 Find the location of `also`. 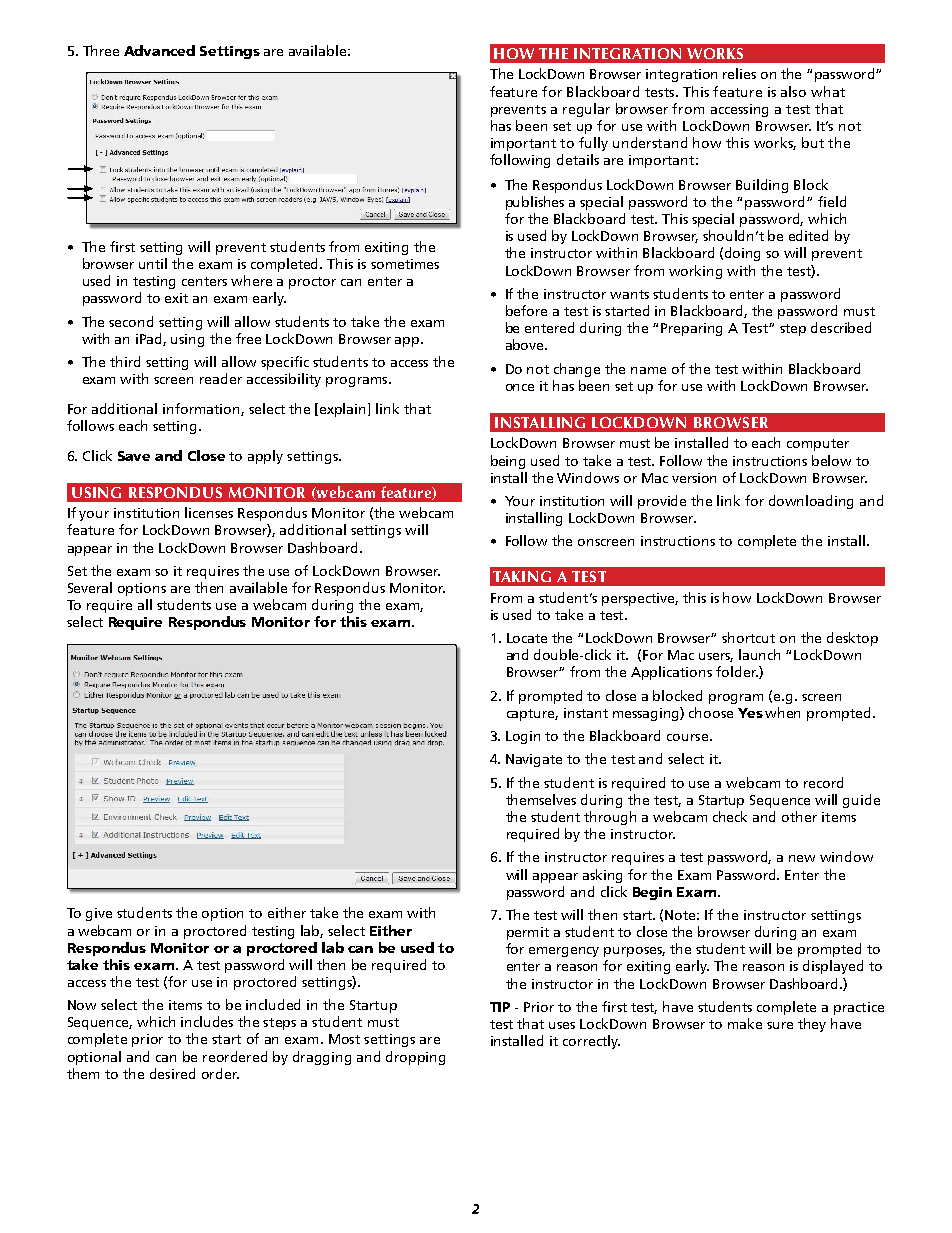

also is located at coordinates (793, 91).
